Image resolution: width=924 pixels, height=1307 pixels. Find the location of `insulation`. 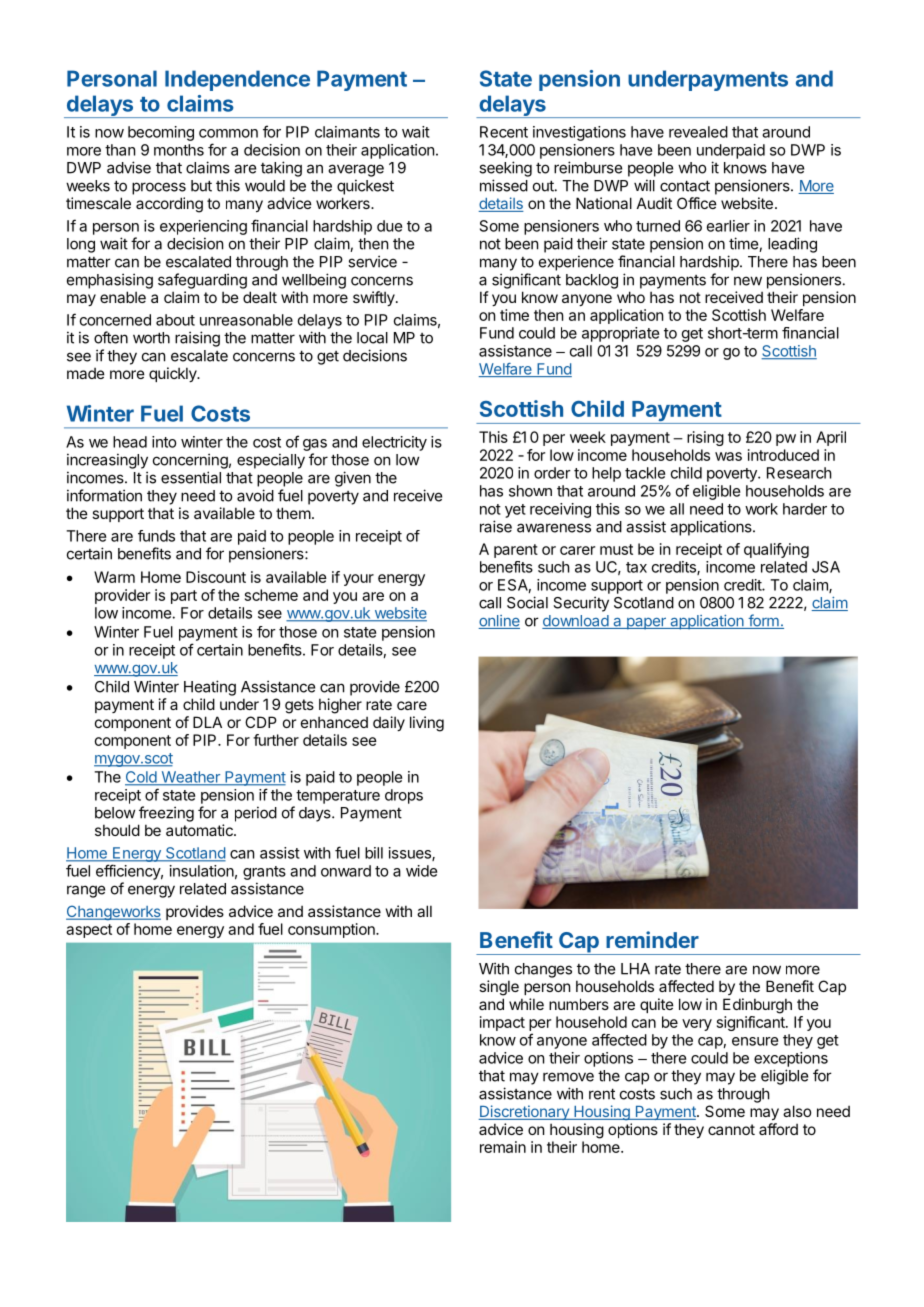

insulation is located at coordinates (202, 871).
